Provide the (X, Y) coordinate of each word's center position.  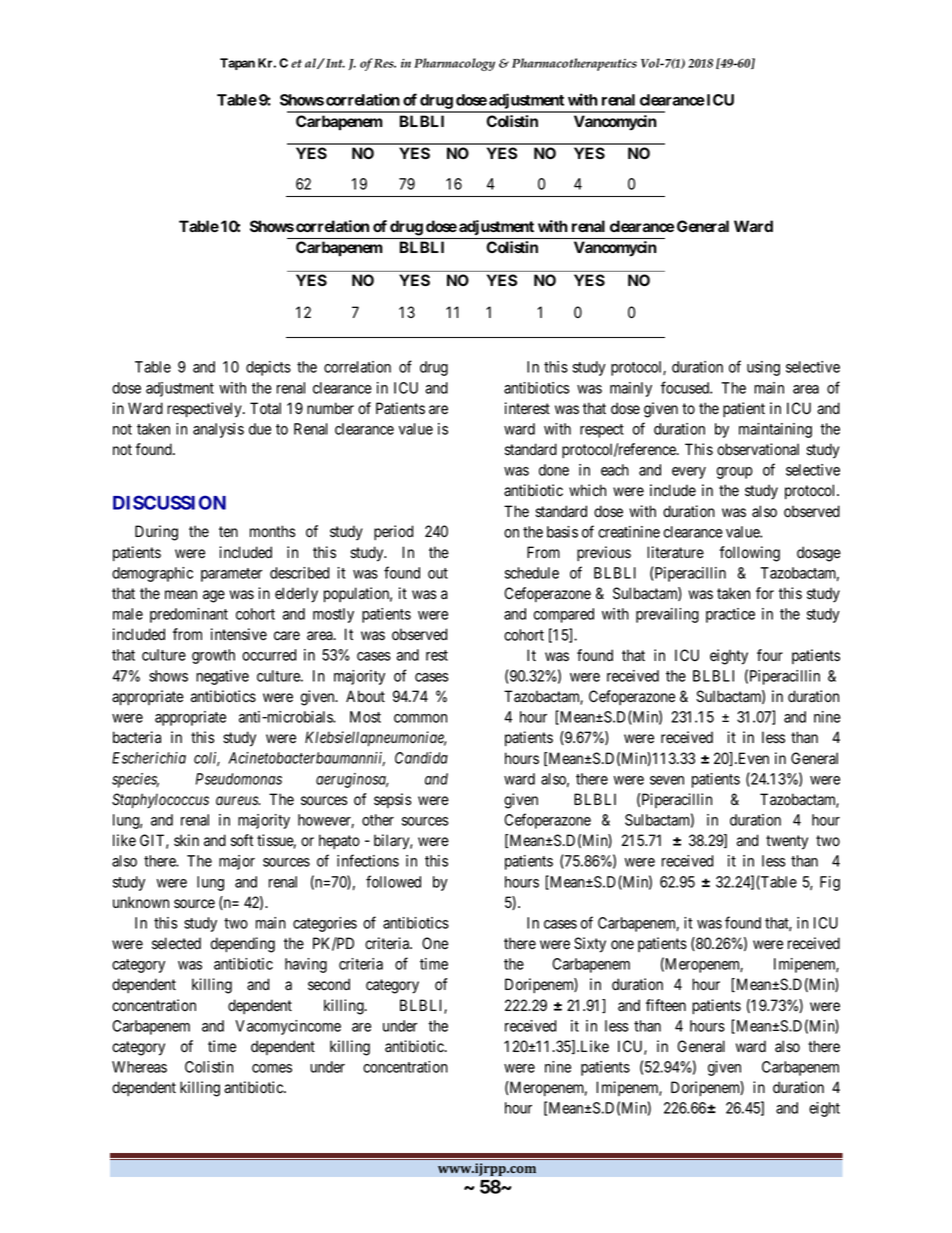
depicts (268, 368)
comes (272, 1068)
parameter (231, 575)
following (749, 554)
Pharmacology (454, 64)
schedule (532, 573)
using (763, 368)
